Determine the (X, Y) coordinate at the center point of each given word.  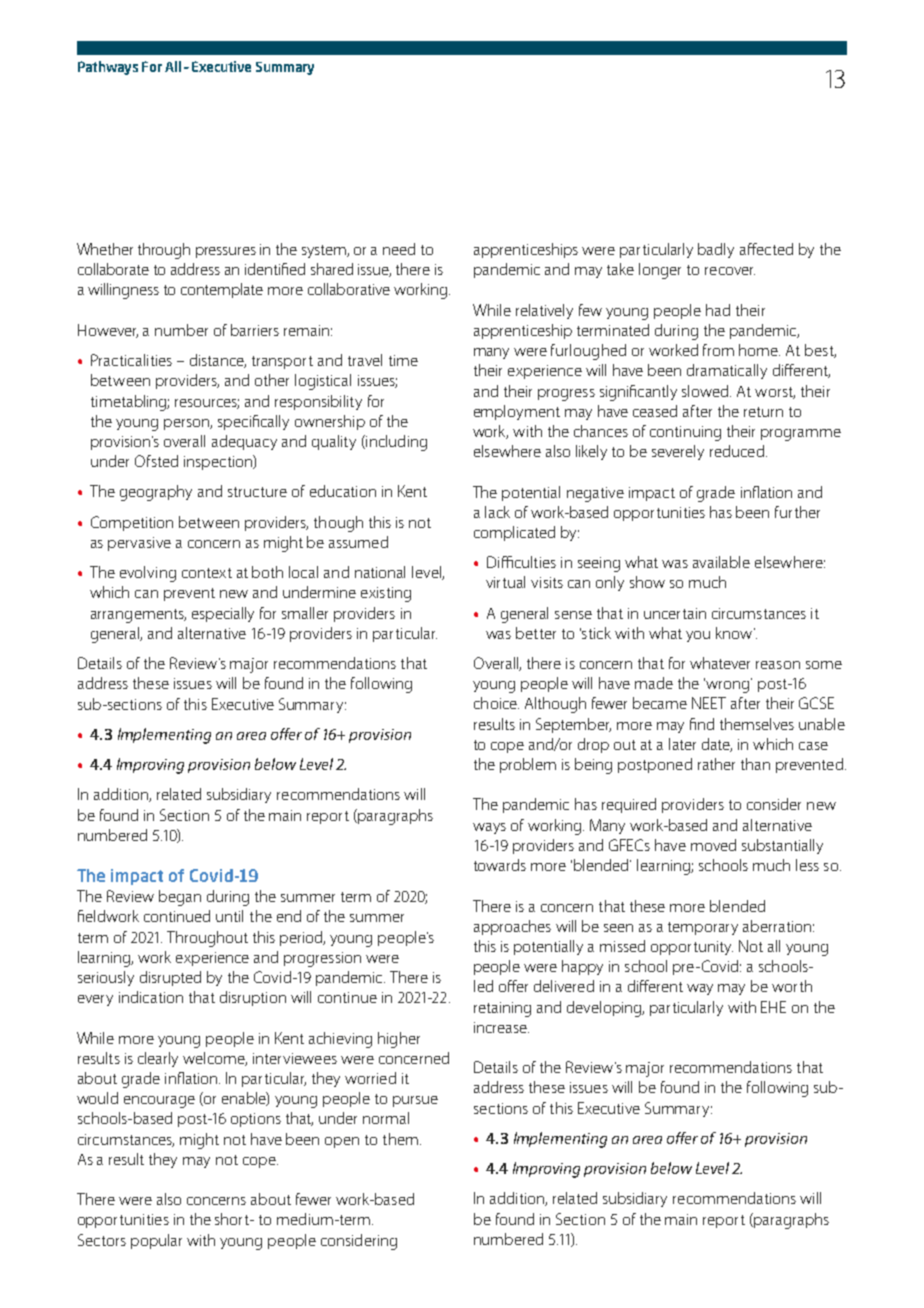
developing (605, 1009)
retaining (502, 1009)
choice (496, 703)
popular (156, 1241)
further (797, 512)
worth (792, 986)
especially (223, 614)
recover (730, 271)
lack (497, 512)
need (399, 249)
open (342, 1142)
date (717, 745)
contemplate (222, 290)
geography (156, 493)
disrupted (170, 978)
